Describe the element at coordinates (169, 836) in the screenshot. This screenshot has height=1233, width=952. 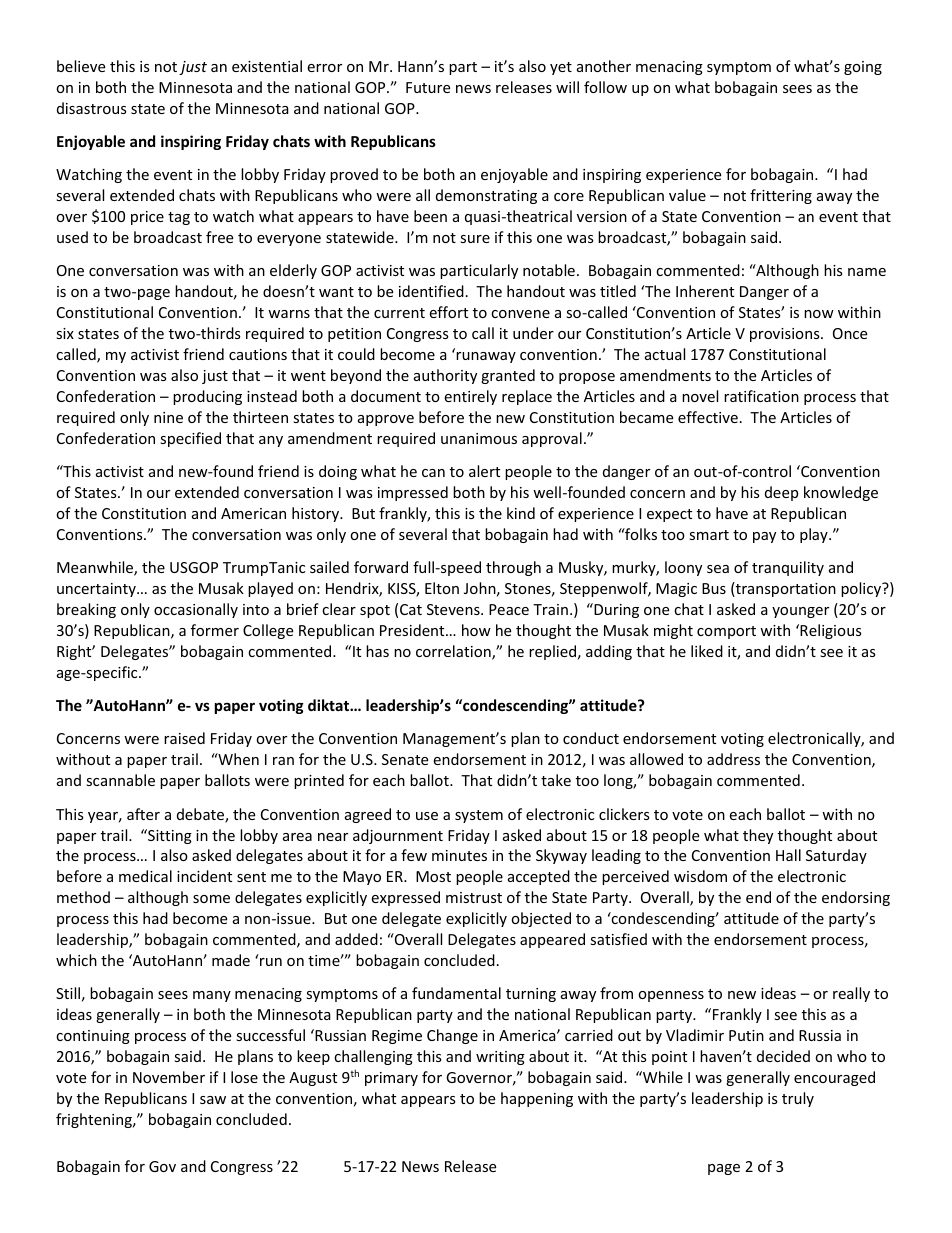
I see `Sitting` at that location.
